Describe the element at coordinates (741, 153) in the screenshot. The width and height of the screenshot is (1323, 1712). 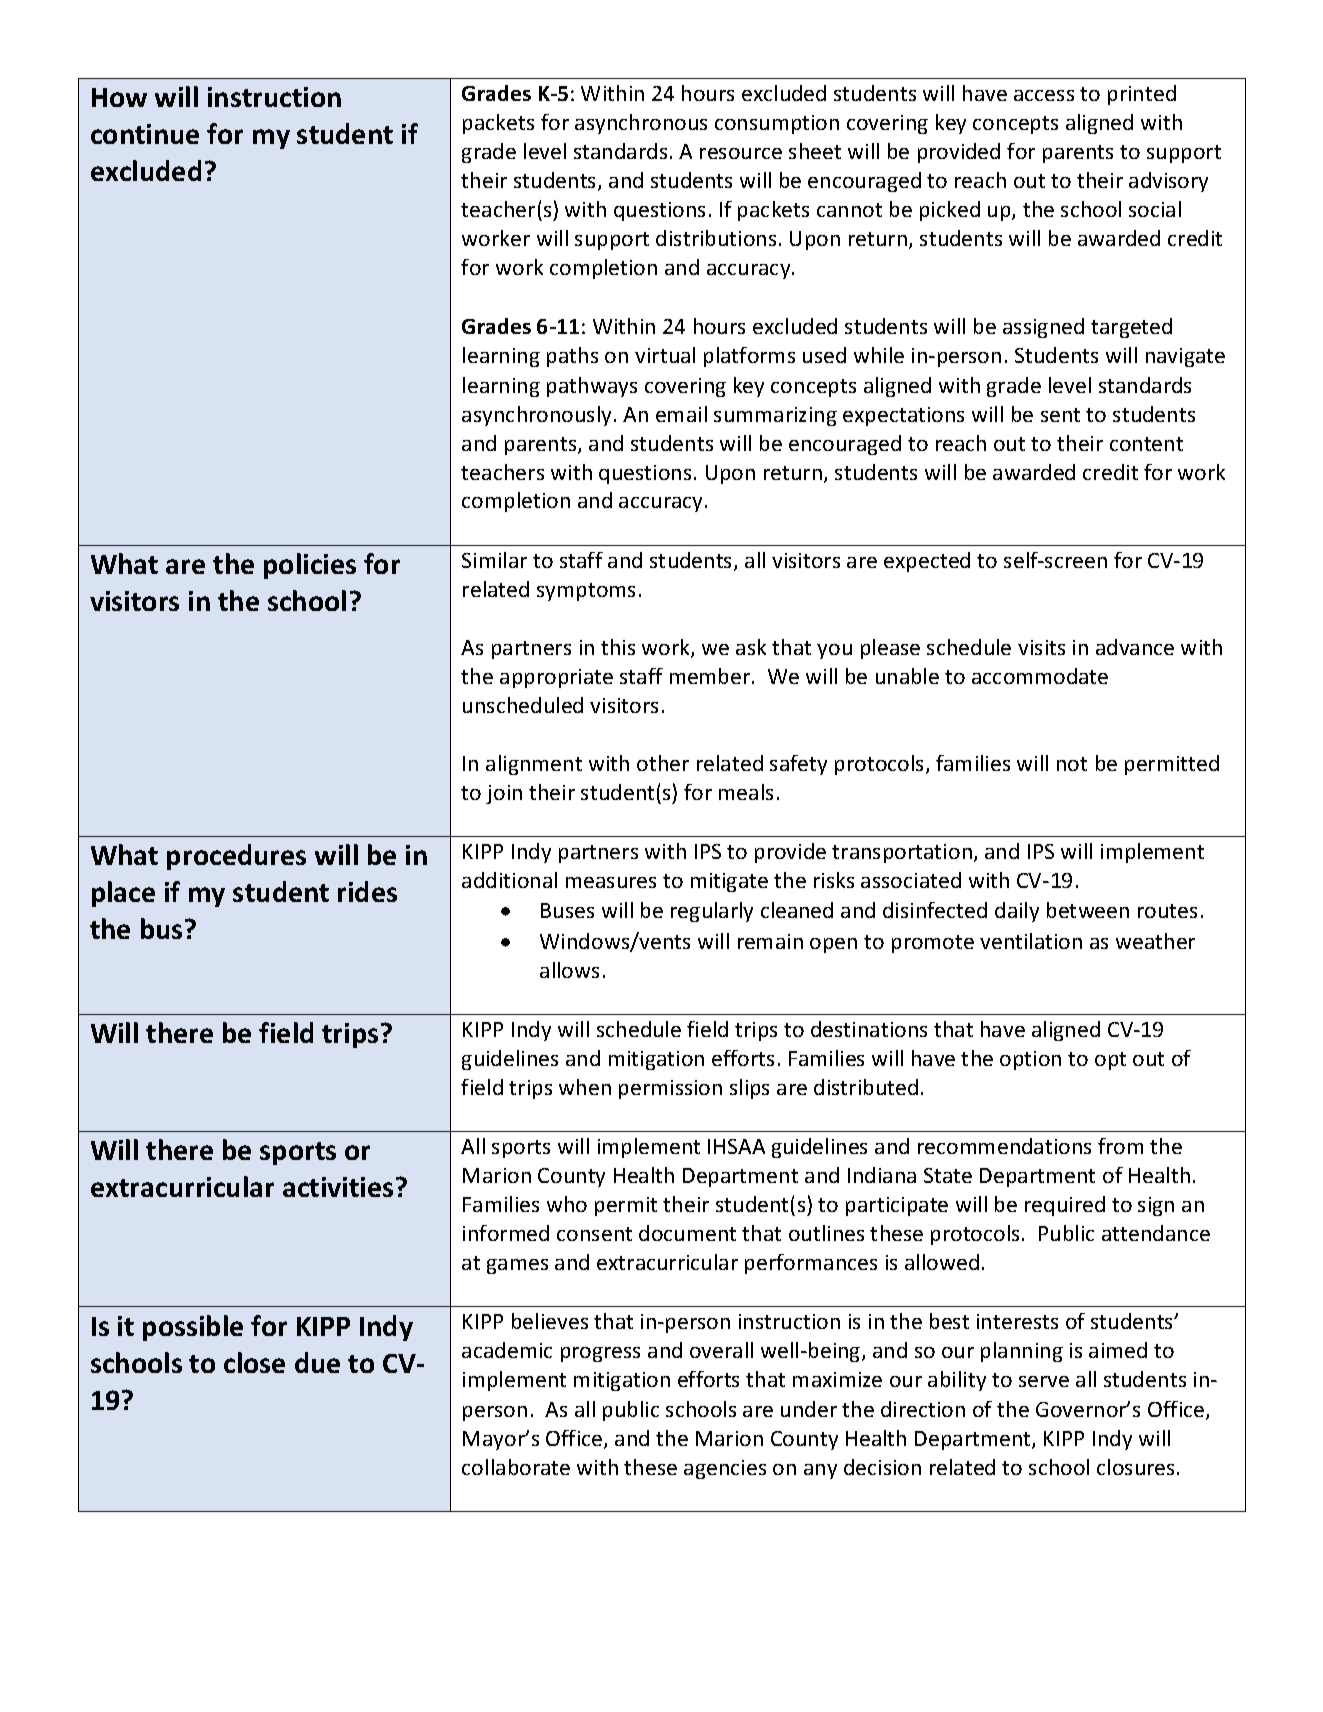
I see `resource` at that location.
